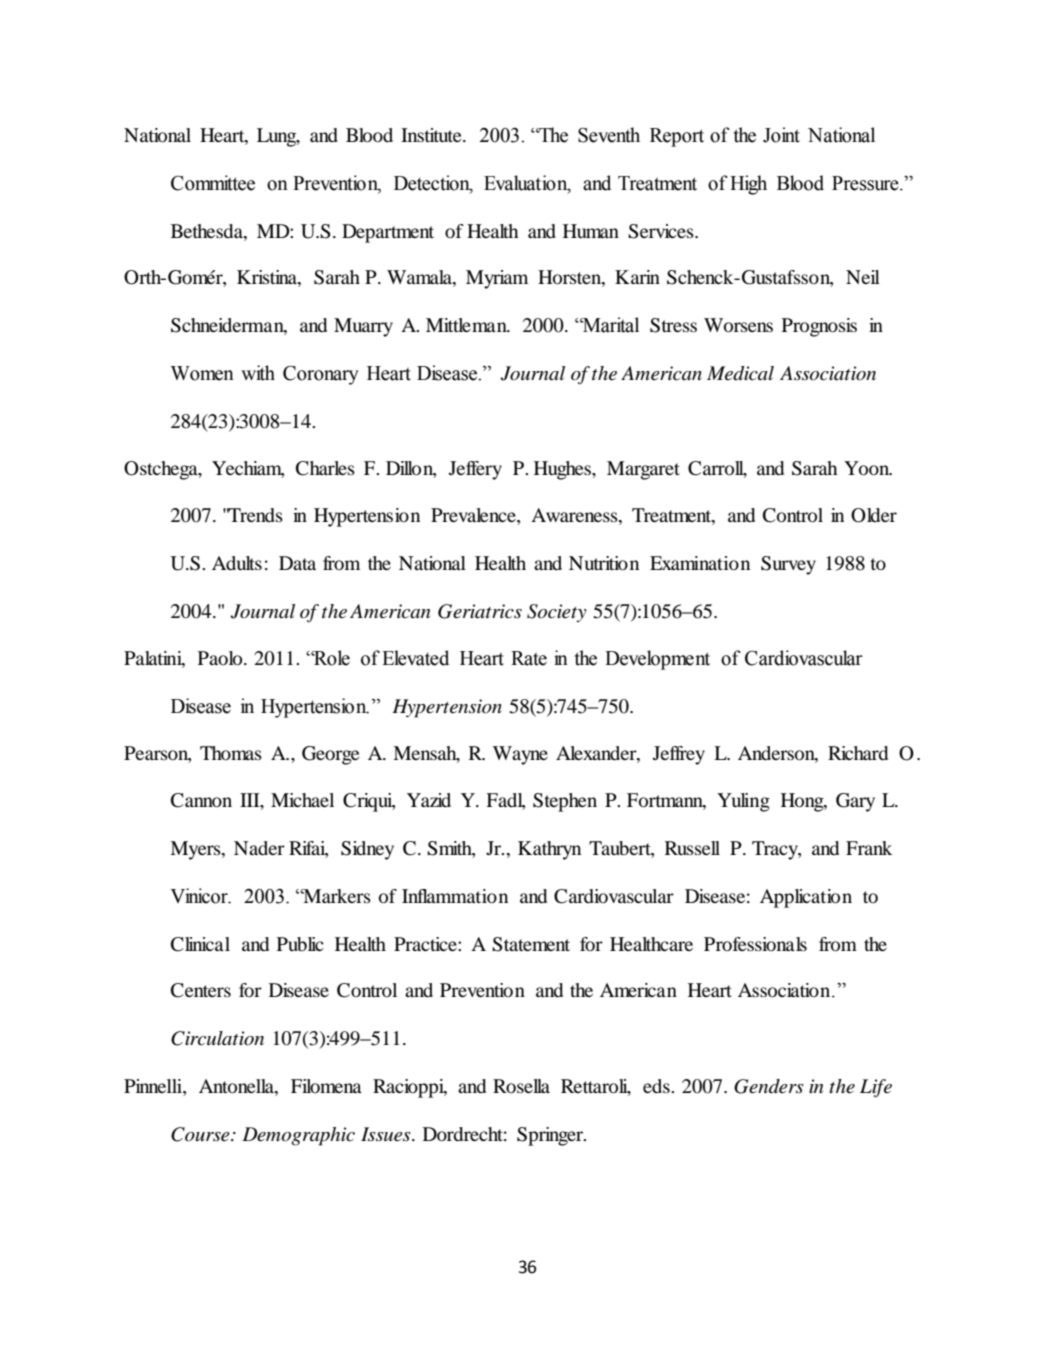 The width and height of the image is (1053, 1363). What do you see at coordinates (868, 468) in the image?
I see `Yoon` at bounding box center [868, 468].
